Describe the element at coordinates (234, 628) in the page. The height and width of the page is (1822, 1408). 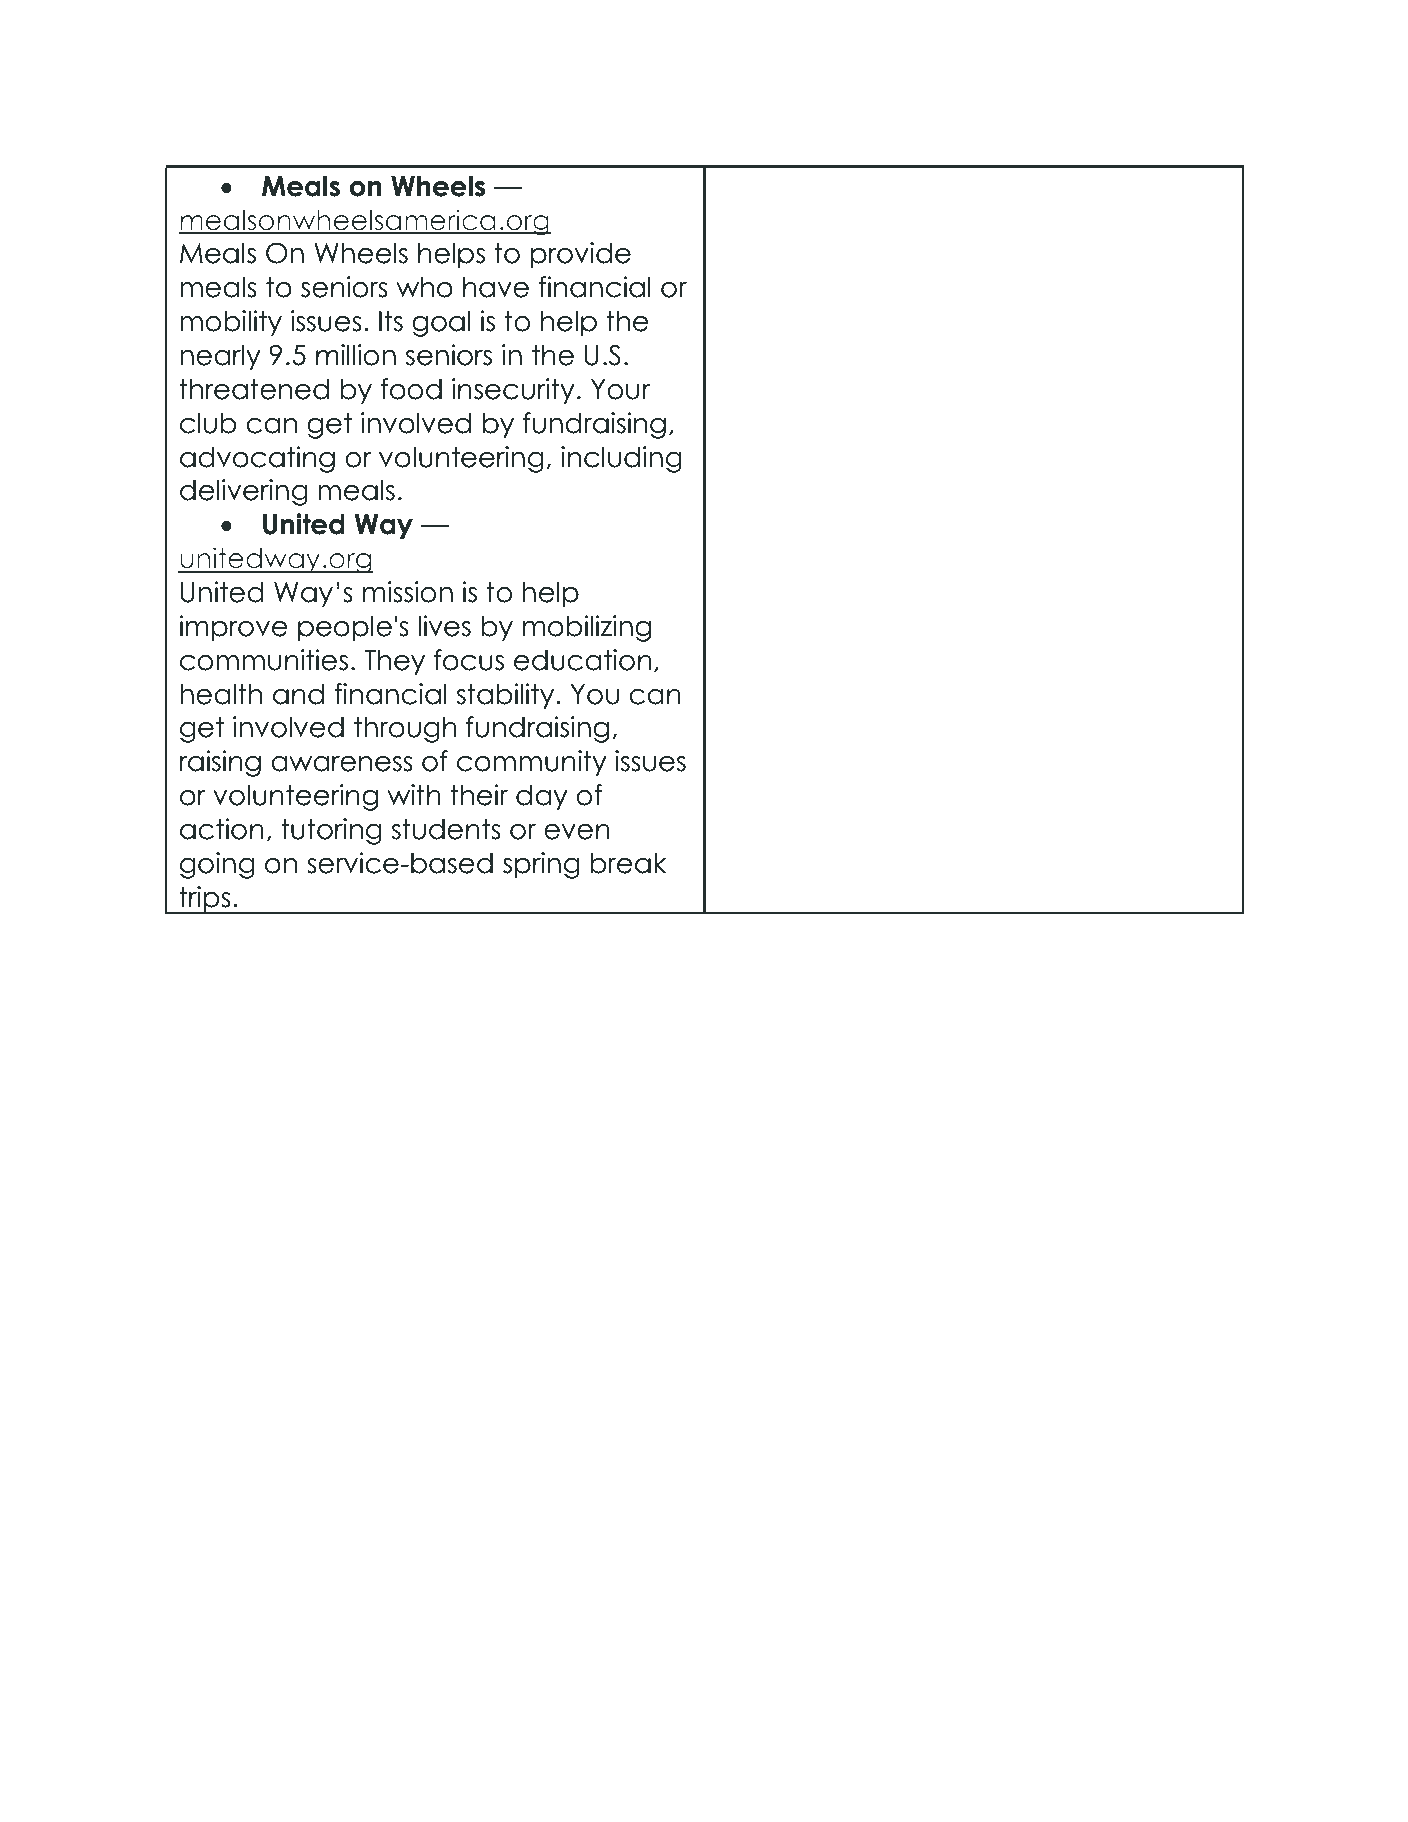
I see `improve` at that location.
